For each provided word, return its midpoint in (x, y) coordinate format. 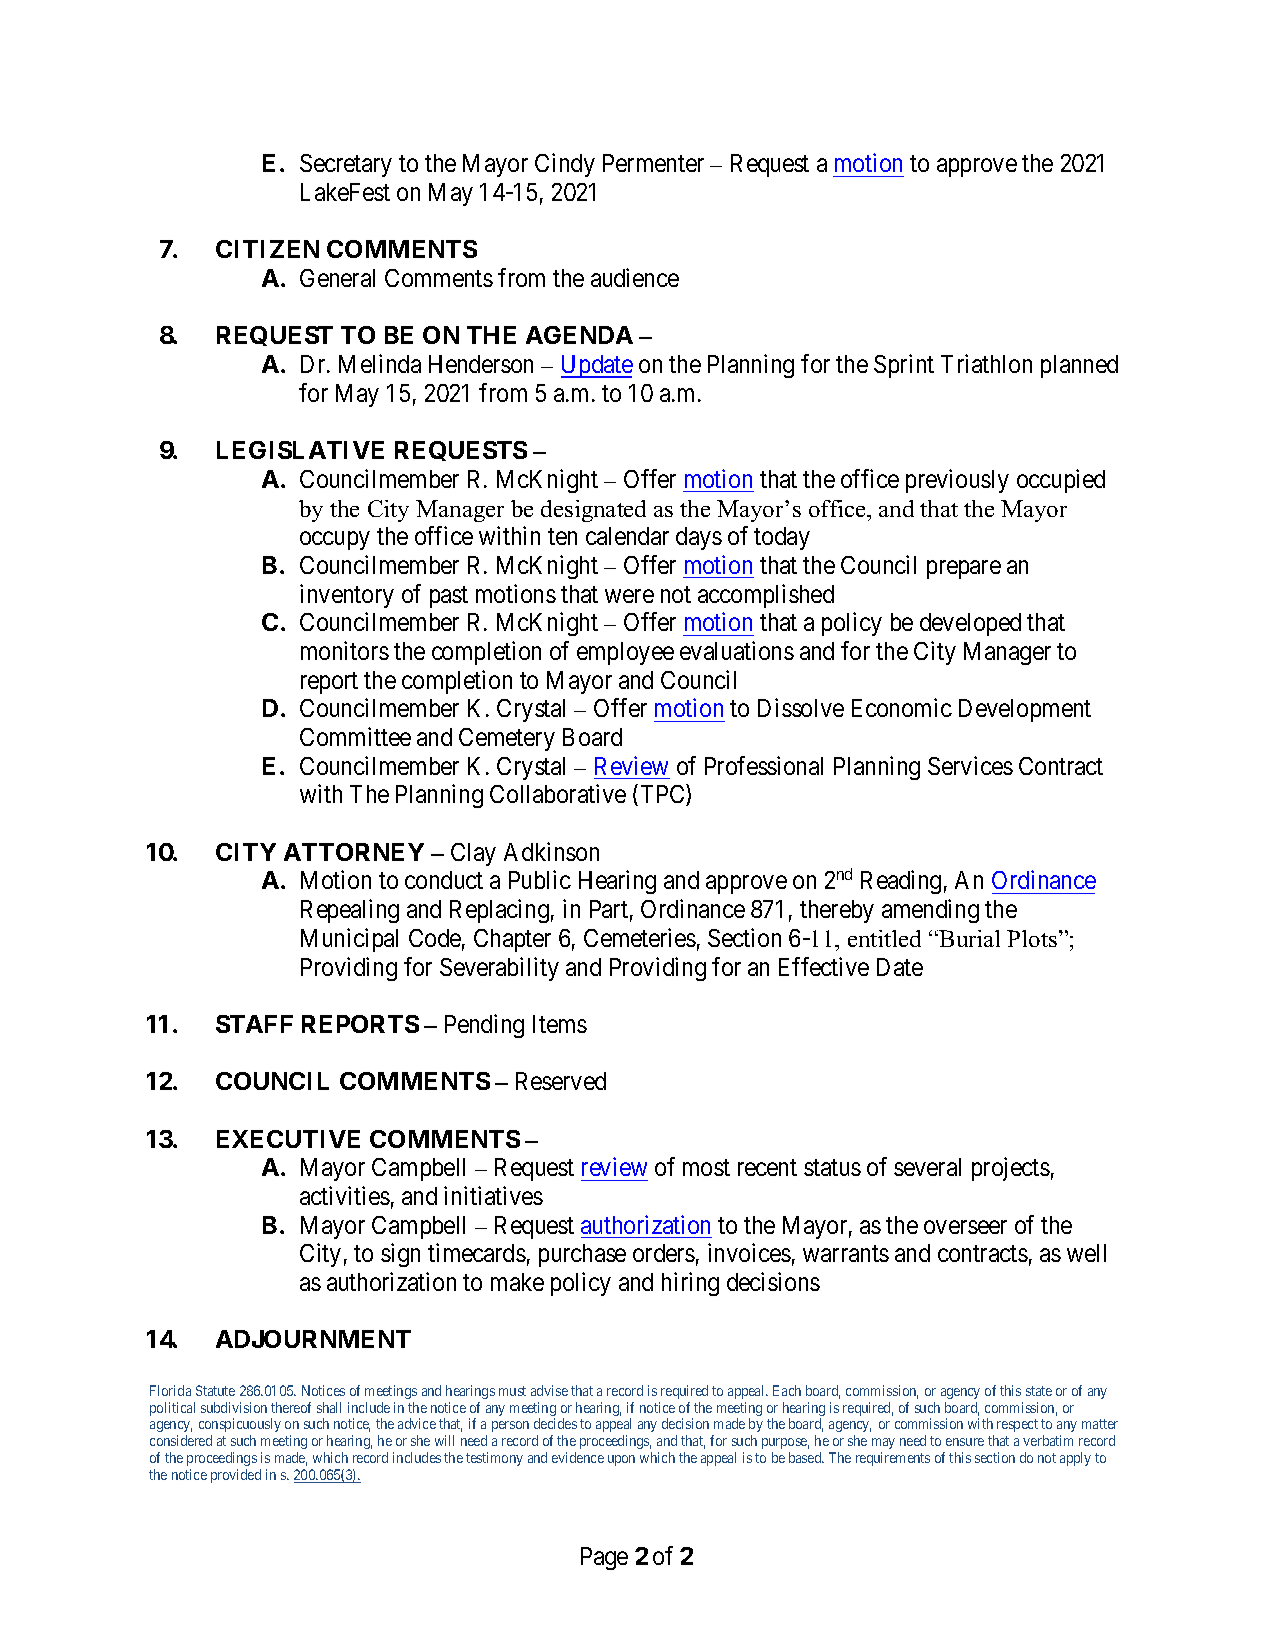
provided (236, 1476)
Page (604, 1558)
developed (970, 624)
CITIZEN (267, 249)
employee (625, 653)
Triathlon (986, 363)
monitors (345, 650)
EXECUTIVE (288, 1139)
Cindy (565, 165)
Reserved (561, 1081)
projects (1011, 1169)
